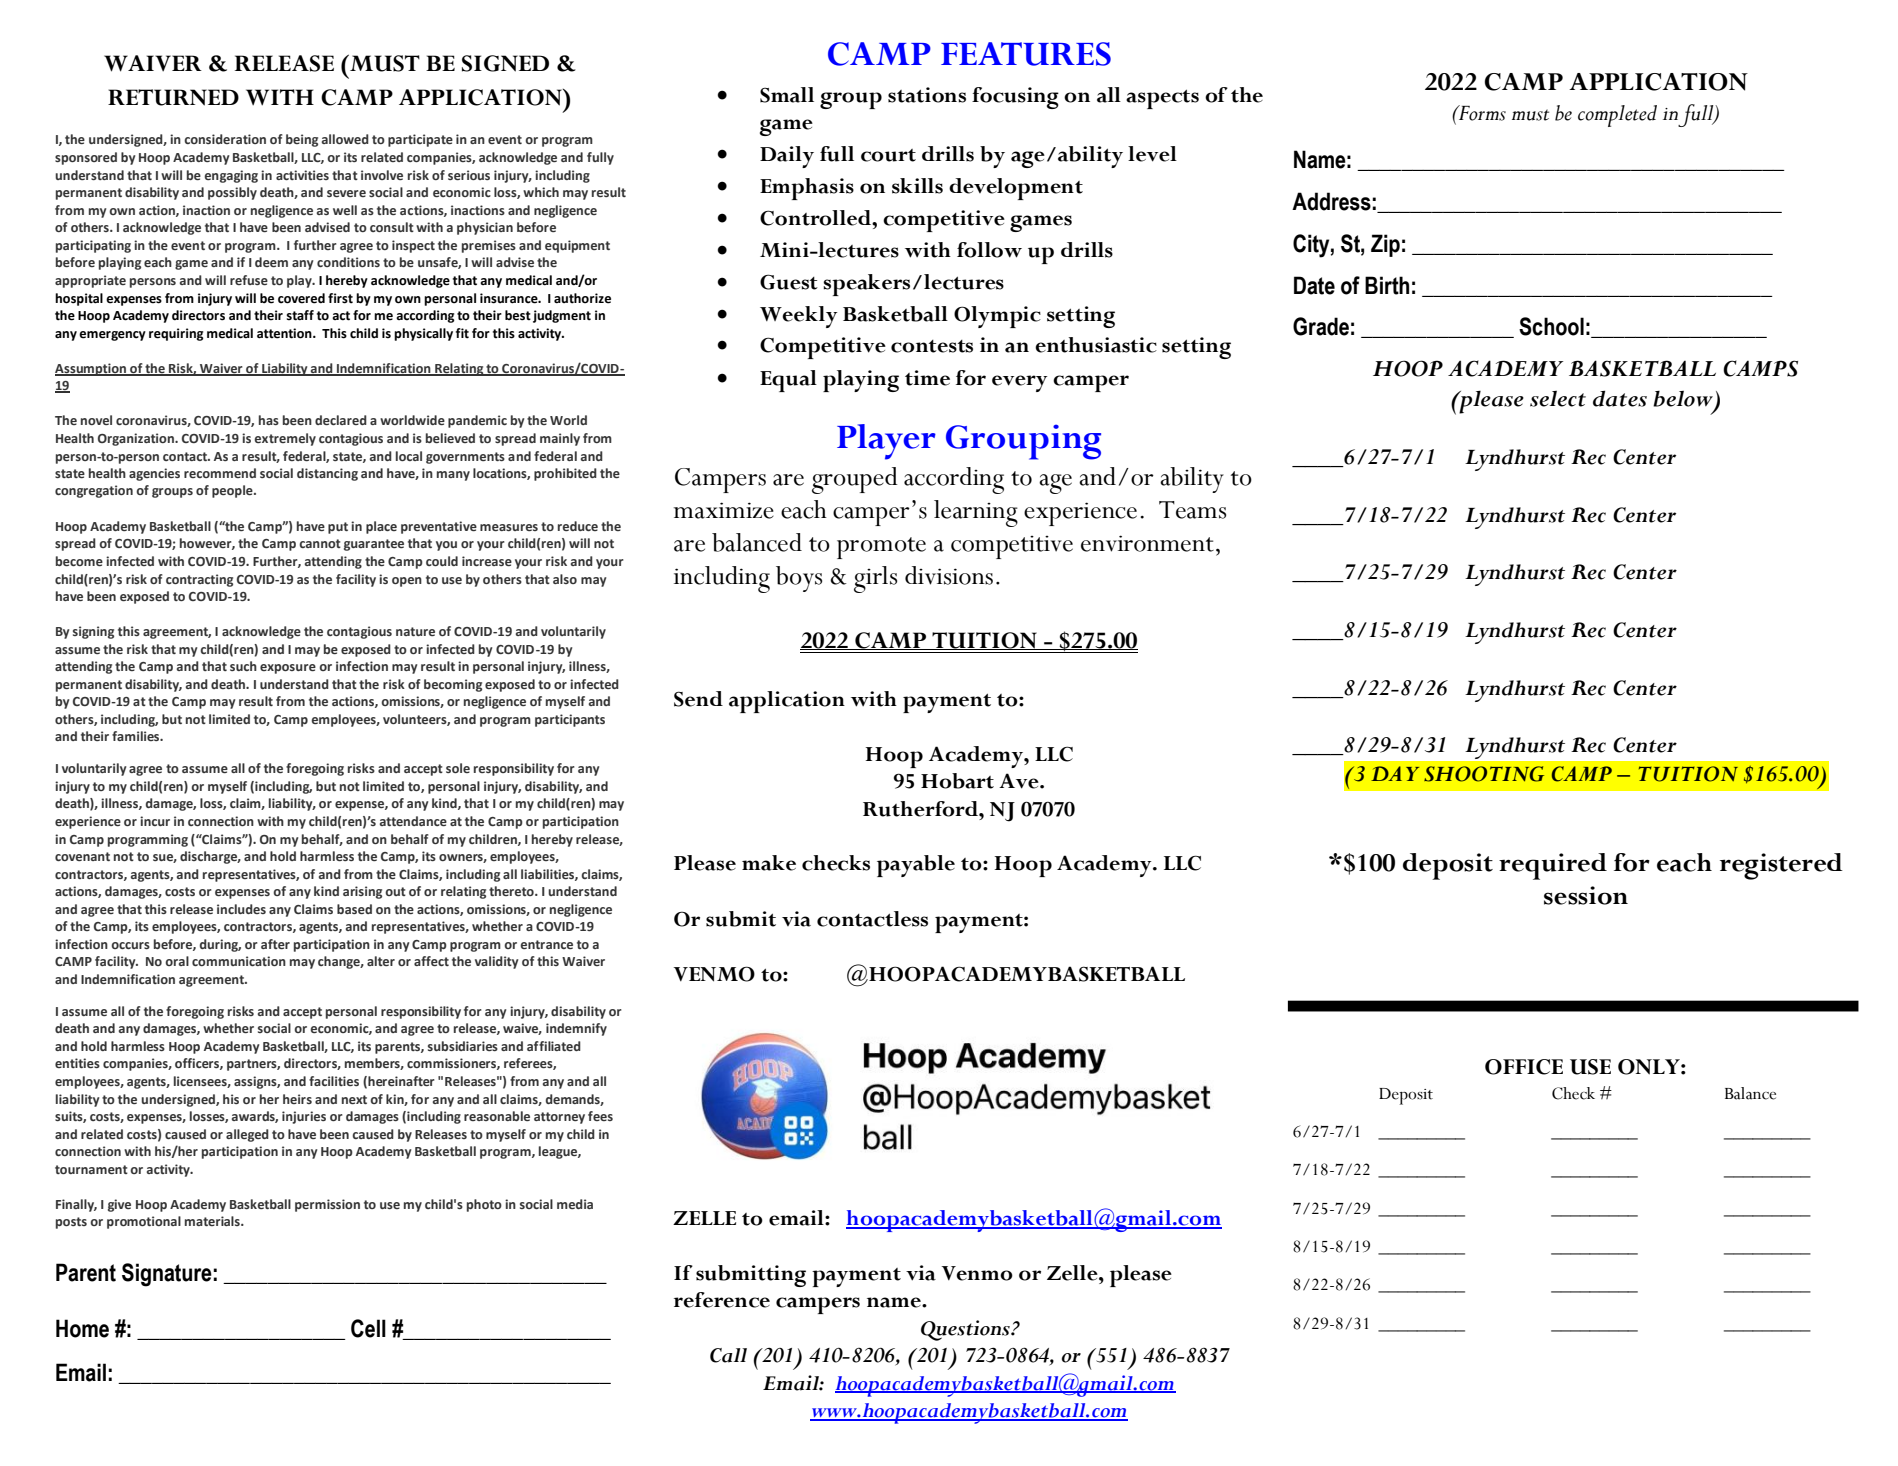 This document has width=1898, height=1466. I want to click on completed, so click(1617, 116).
